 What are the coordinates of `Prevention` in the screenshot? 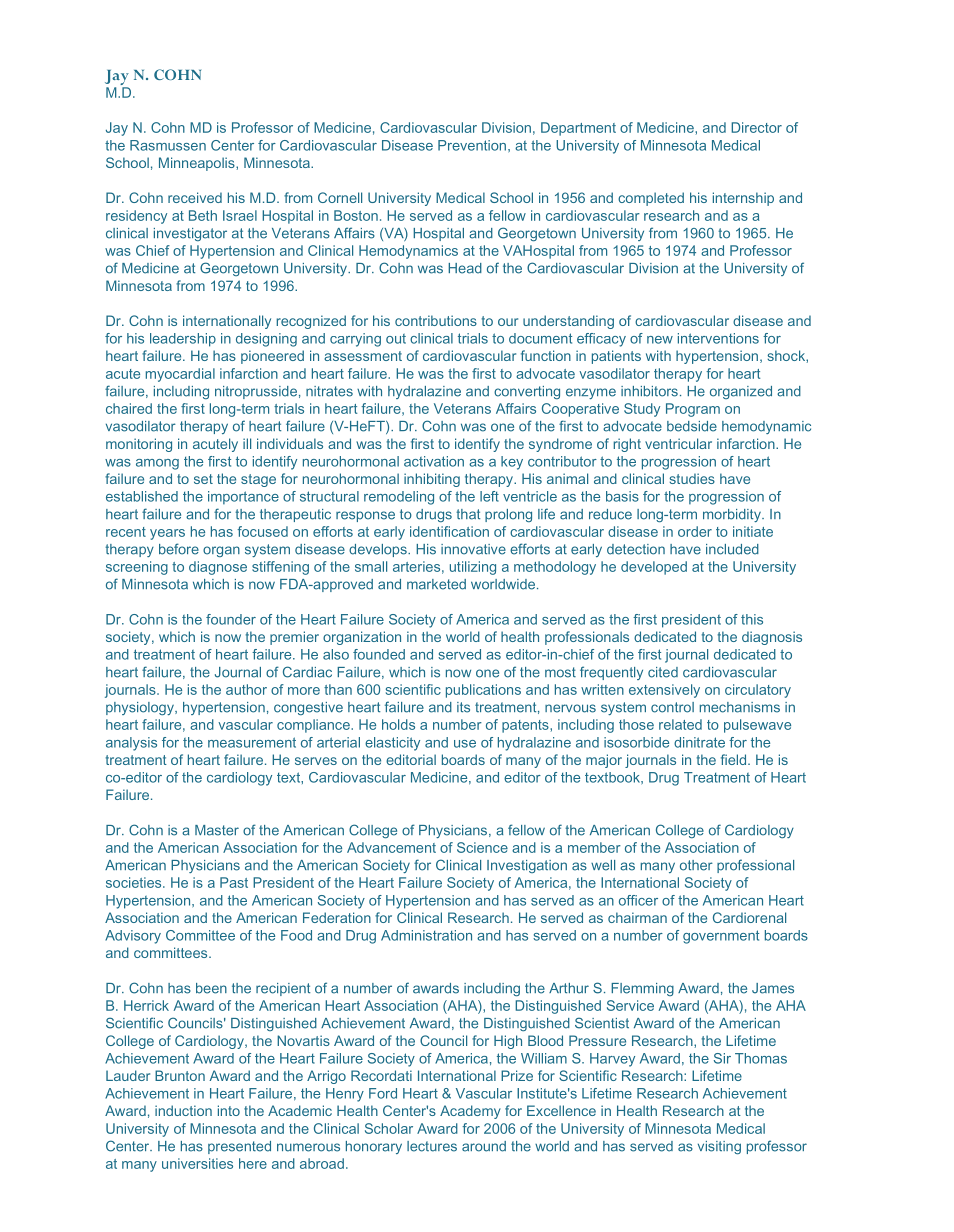 It's located at (472, 145).
